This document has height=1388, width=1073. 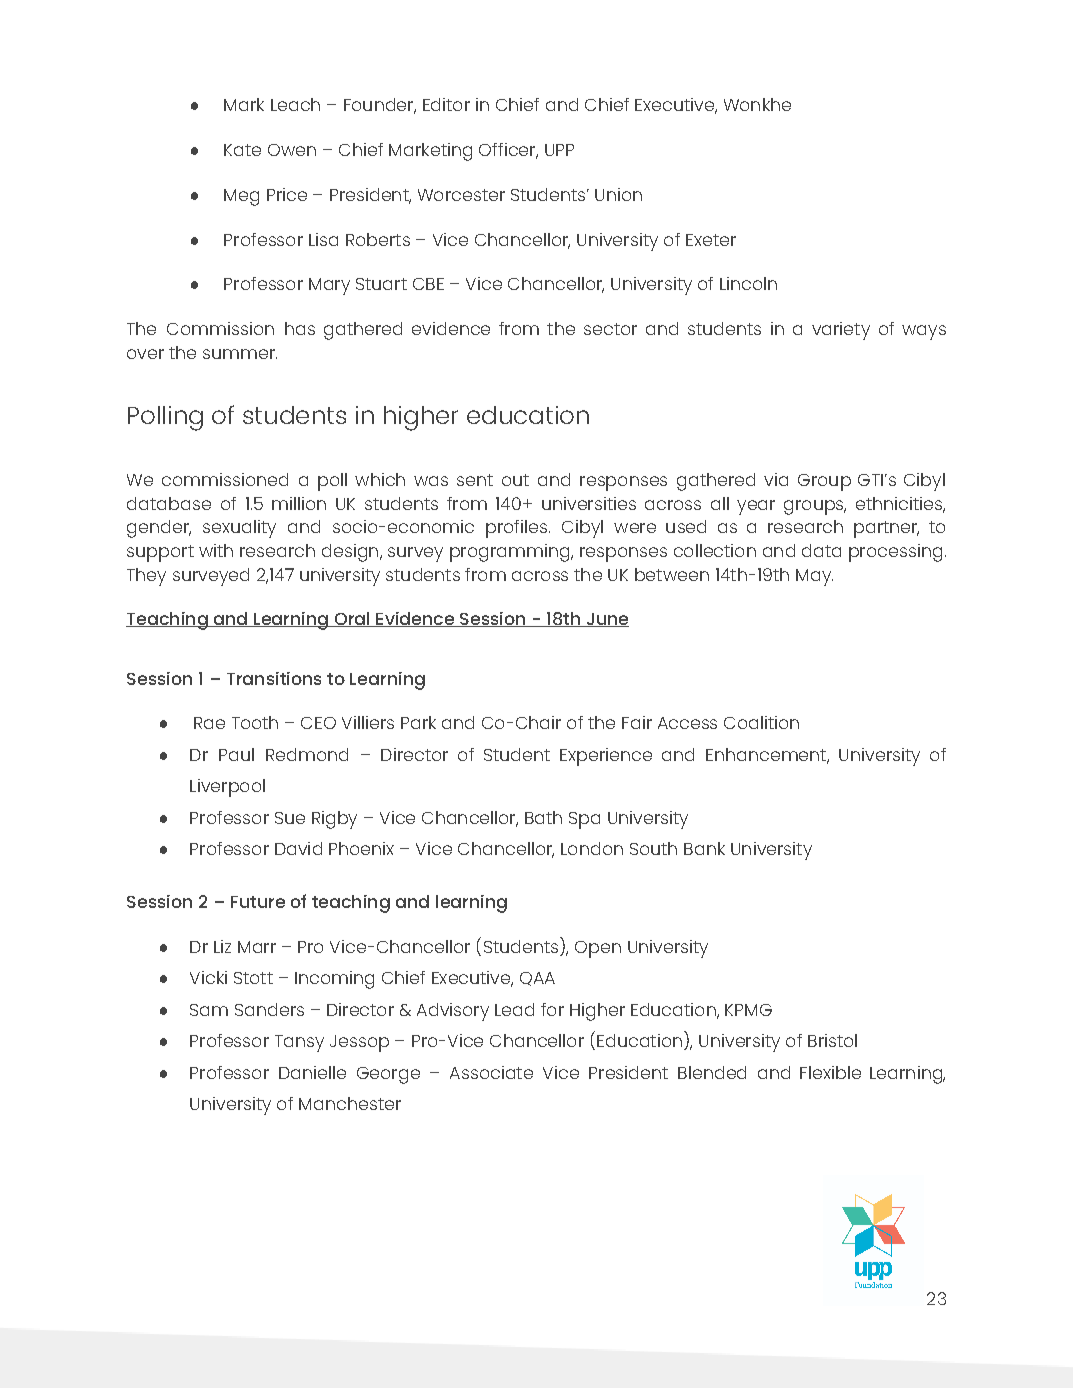 What do you see at coordinates (446, 104) in the document?
I see `Editor` at bounding box center [446, 104].
